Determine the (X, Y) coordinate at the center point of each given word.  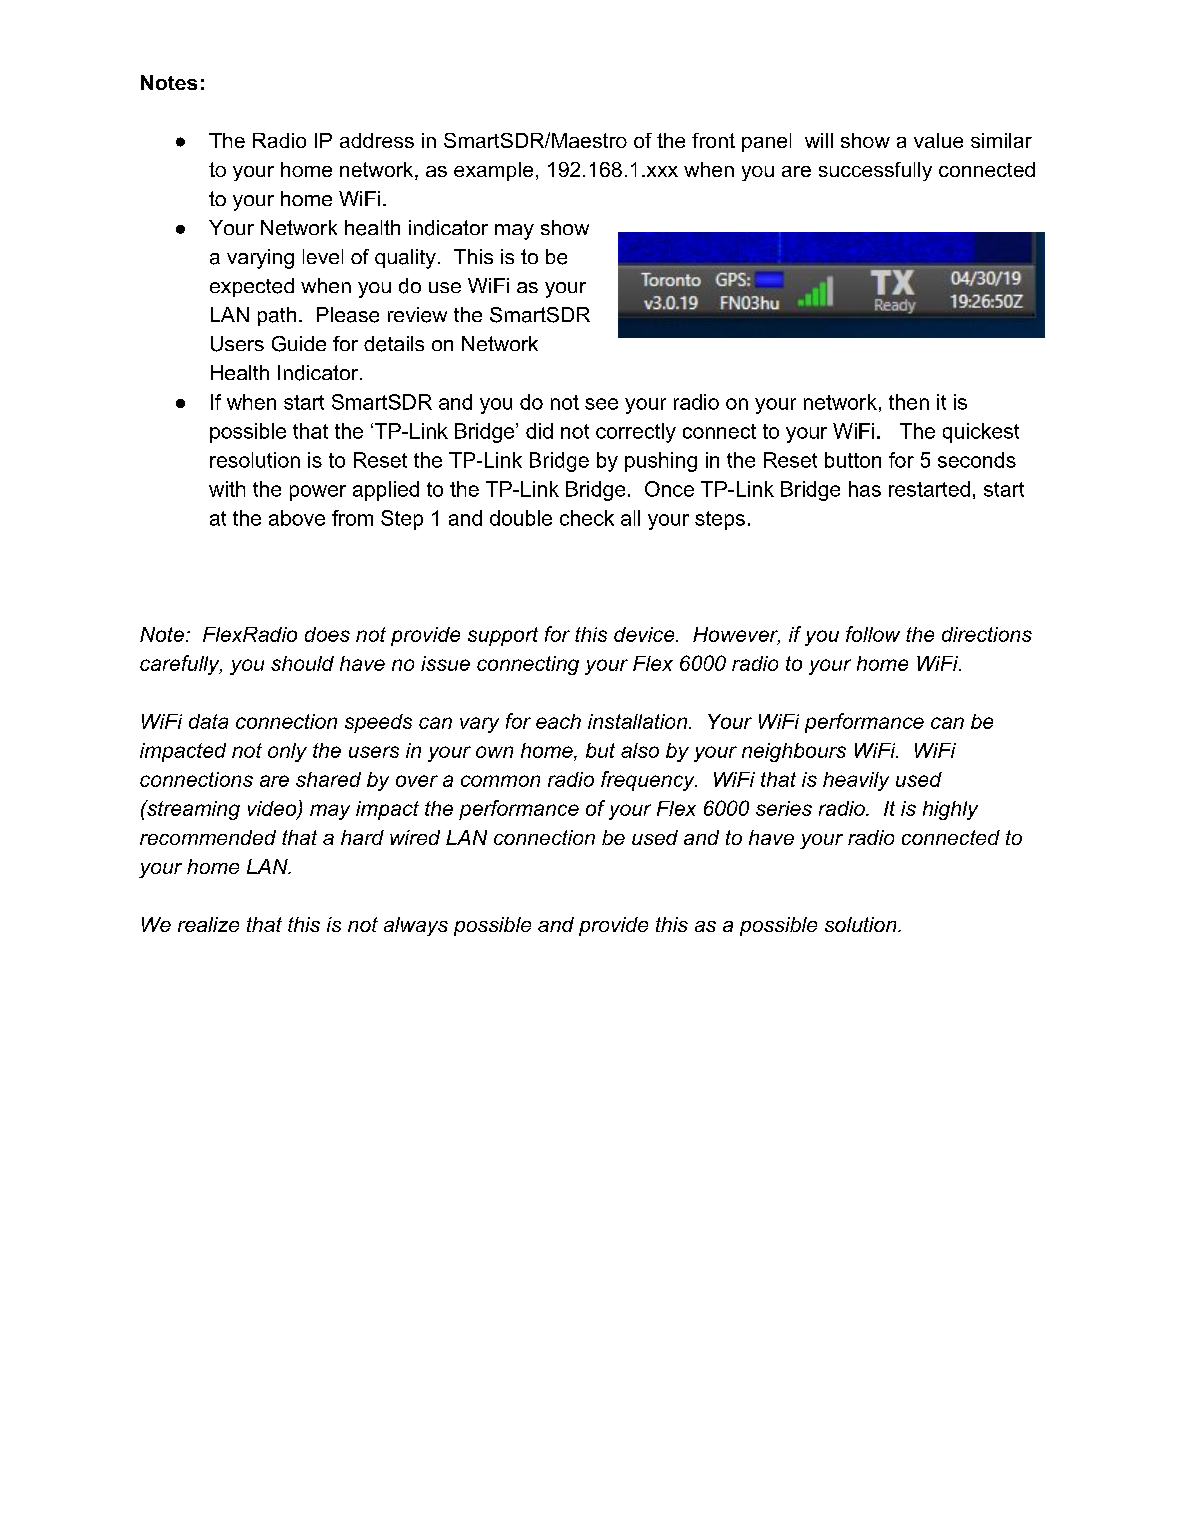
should (302, 663)
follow (873, 634)
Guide (299, 344)
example (493, 171)
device (645, 634)
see (601, 404)
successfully (875, 171)
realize (208, 924)
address (377, 140)
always (416, 926)
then (909, 402)
